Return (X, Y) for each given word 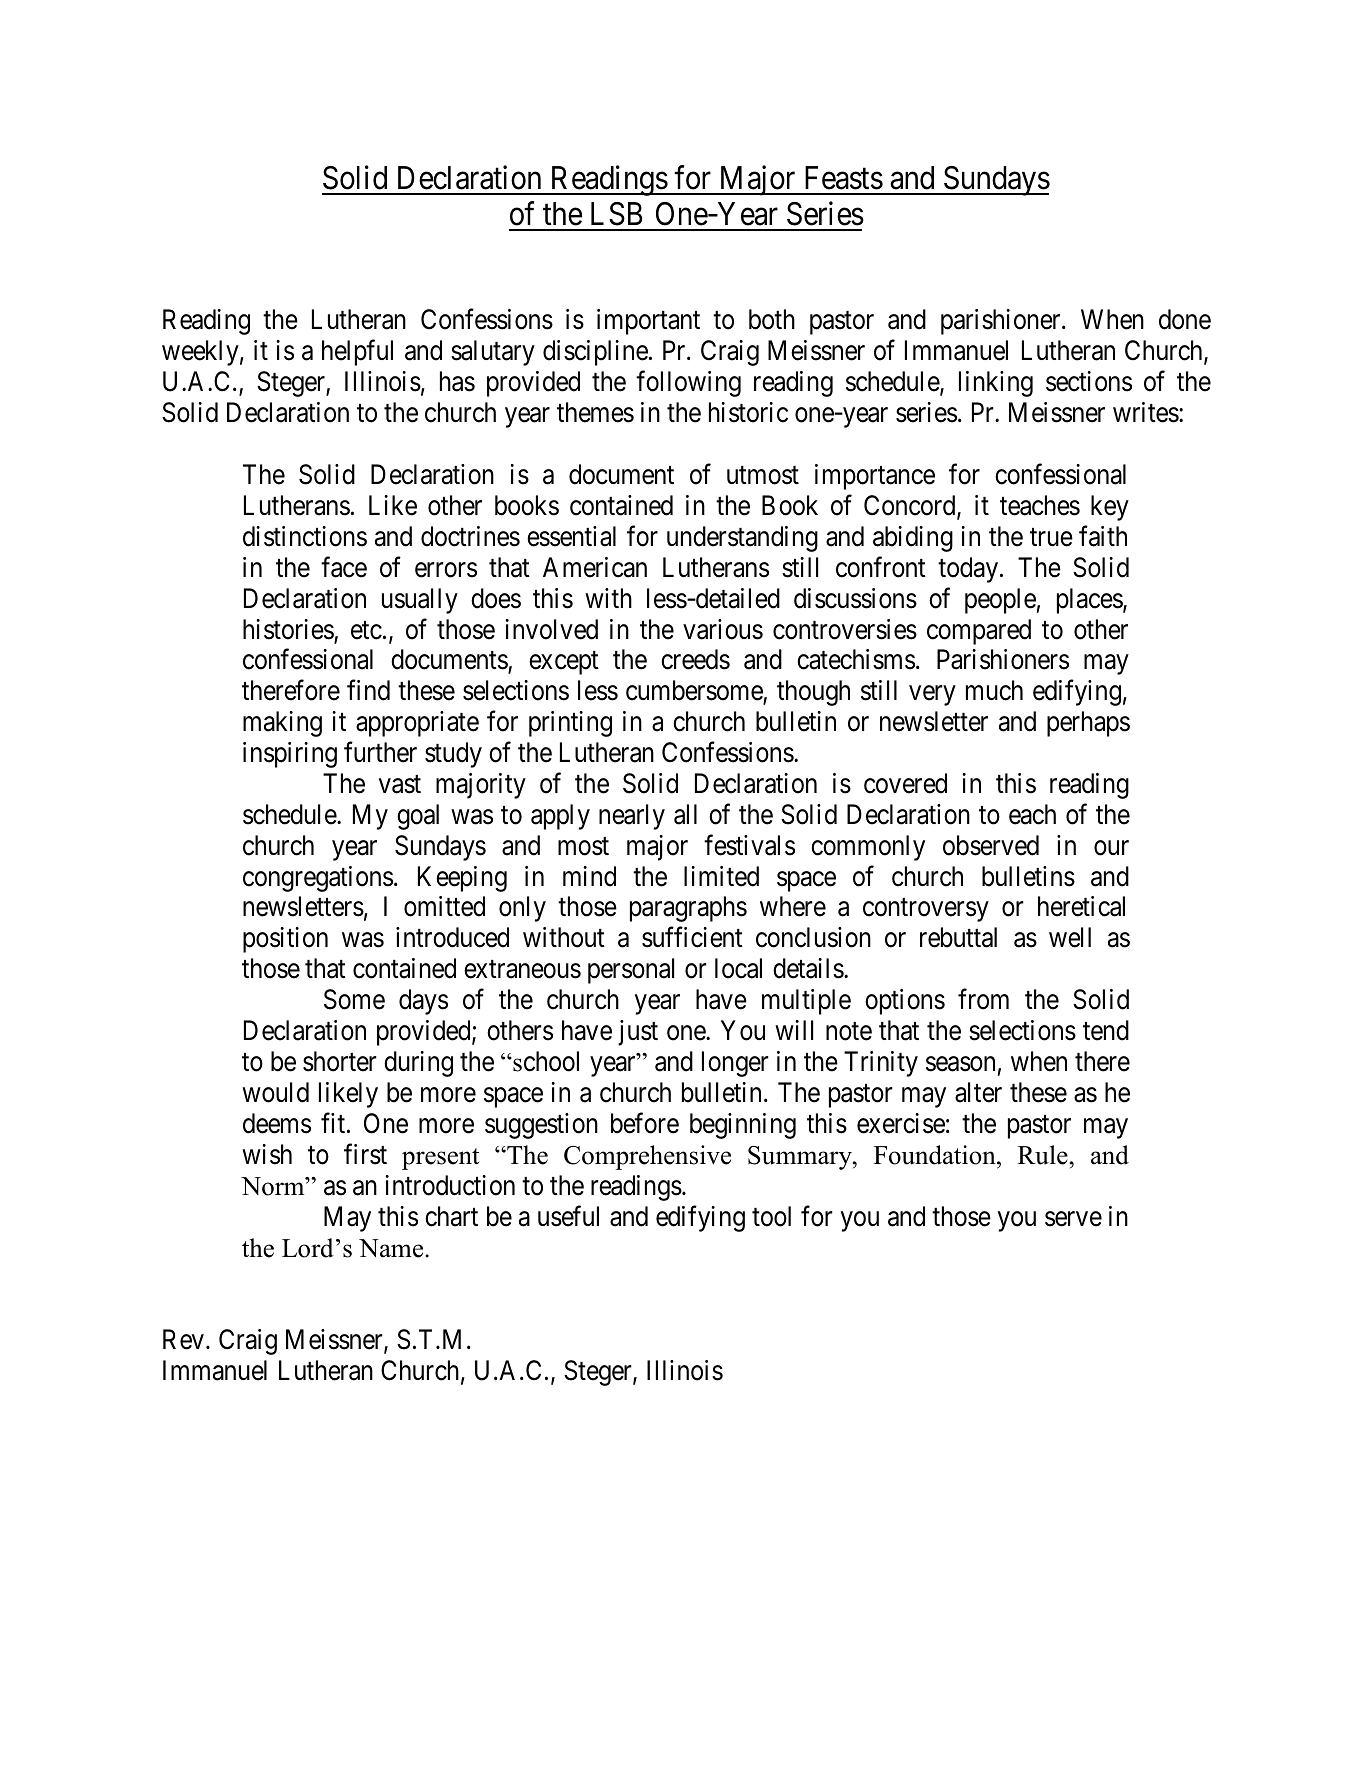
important (648, 322)
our (1111, 848)
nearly (632, 817)
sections (1089, 381)
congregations (318, 879)
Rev (183, 1340)
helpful (357, 353)
